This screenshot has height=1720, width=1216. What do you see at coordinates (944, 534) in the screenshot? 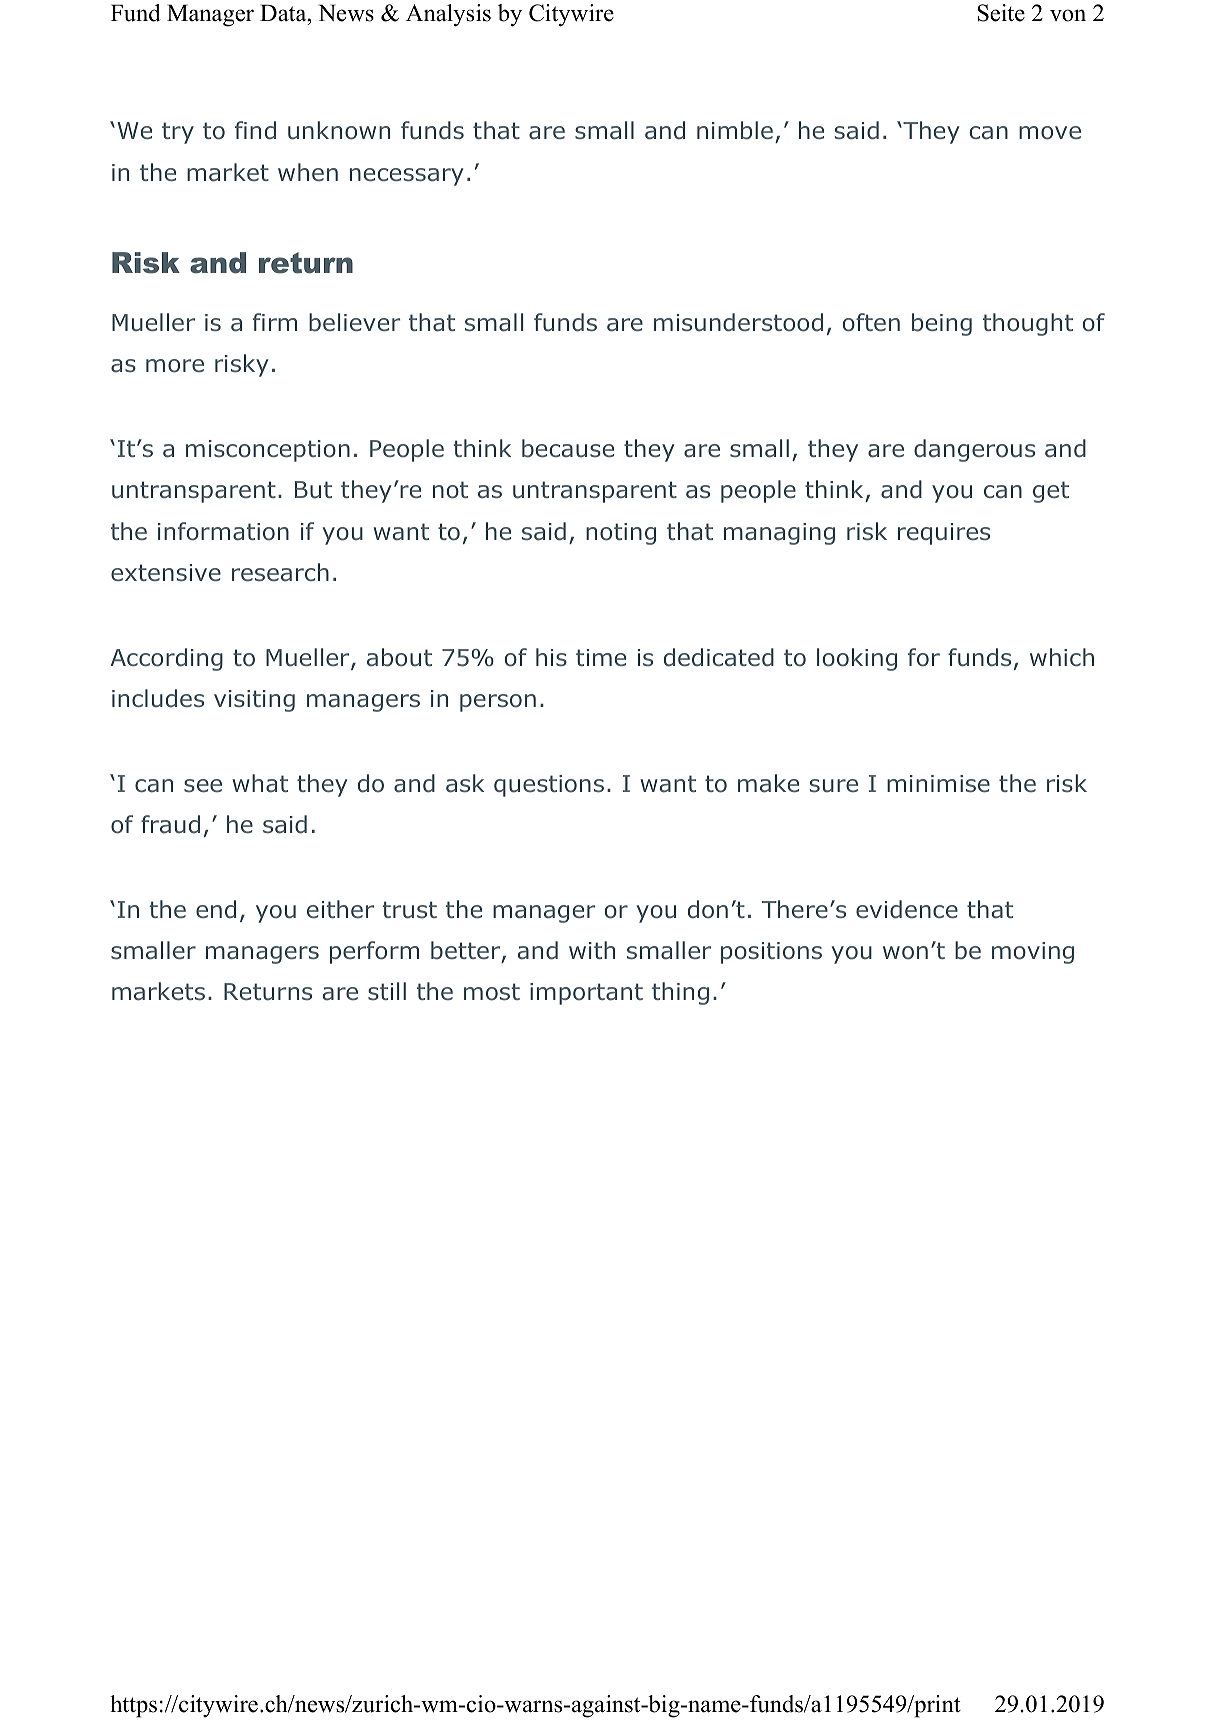
I see `requires` at bounding box center [944, 534].
